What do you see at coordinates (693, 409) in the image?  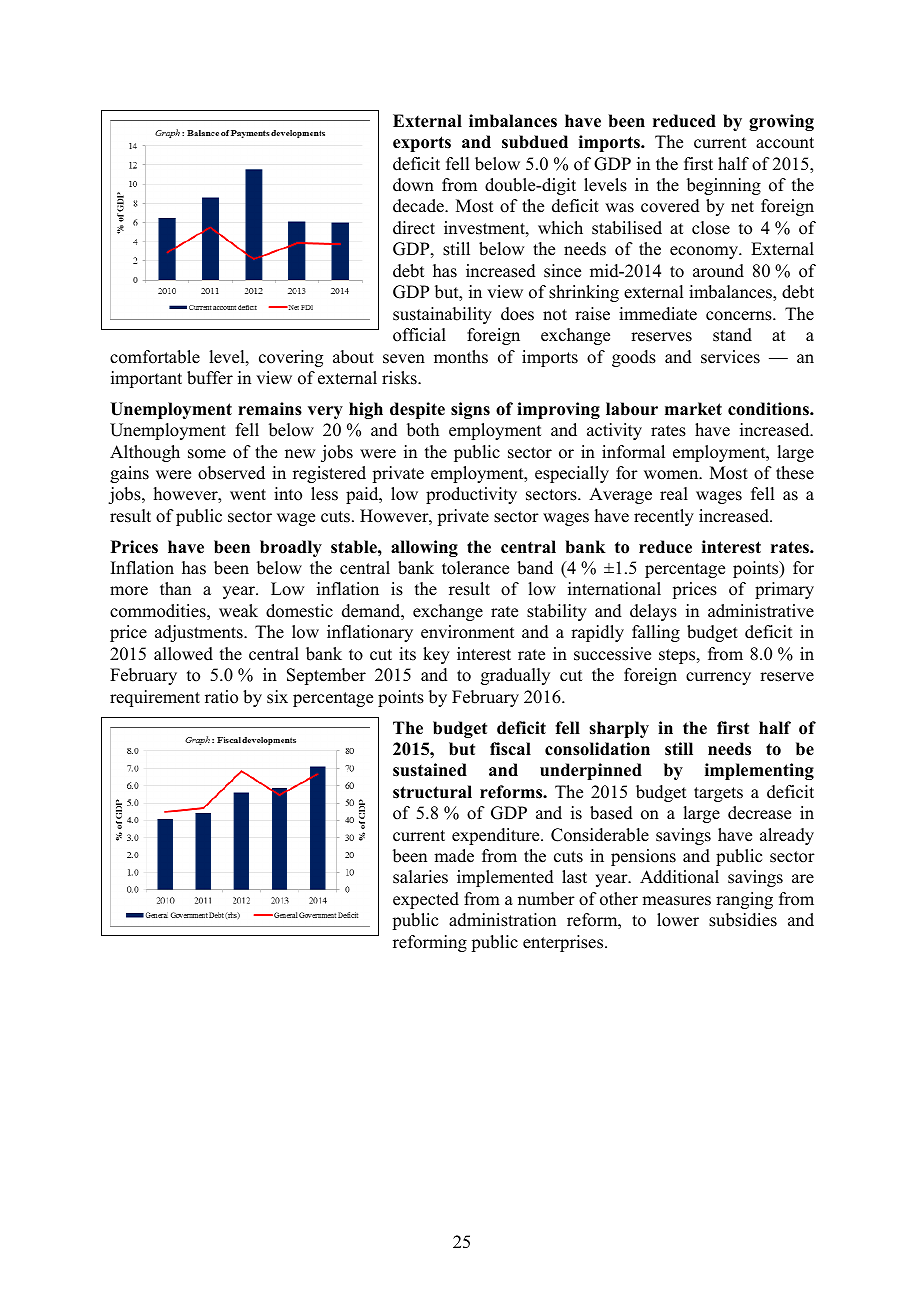 I see `market` at bounding box center [693, 409].
